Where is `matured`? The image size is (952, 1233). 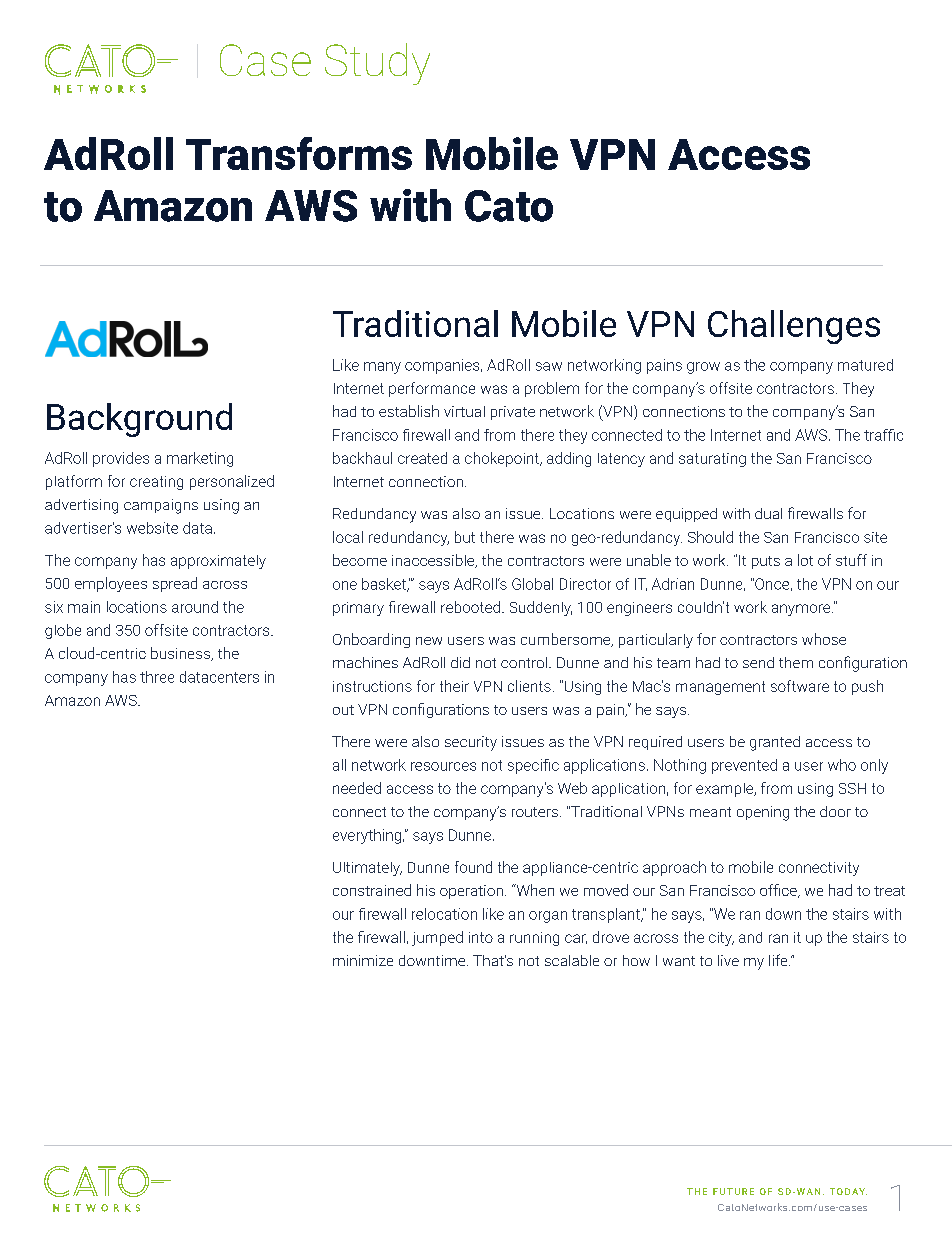 matured is located at coordinates (865, 365).
